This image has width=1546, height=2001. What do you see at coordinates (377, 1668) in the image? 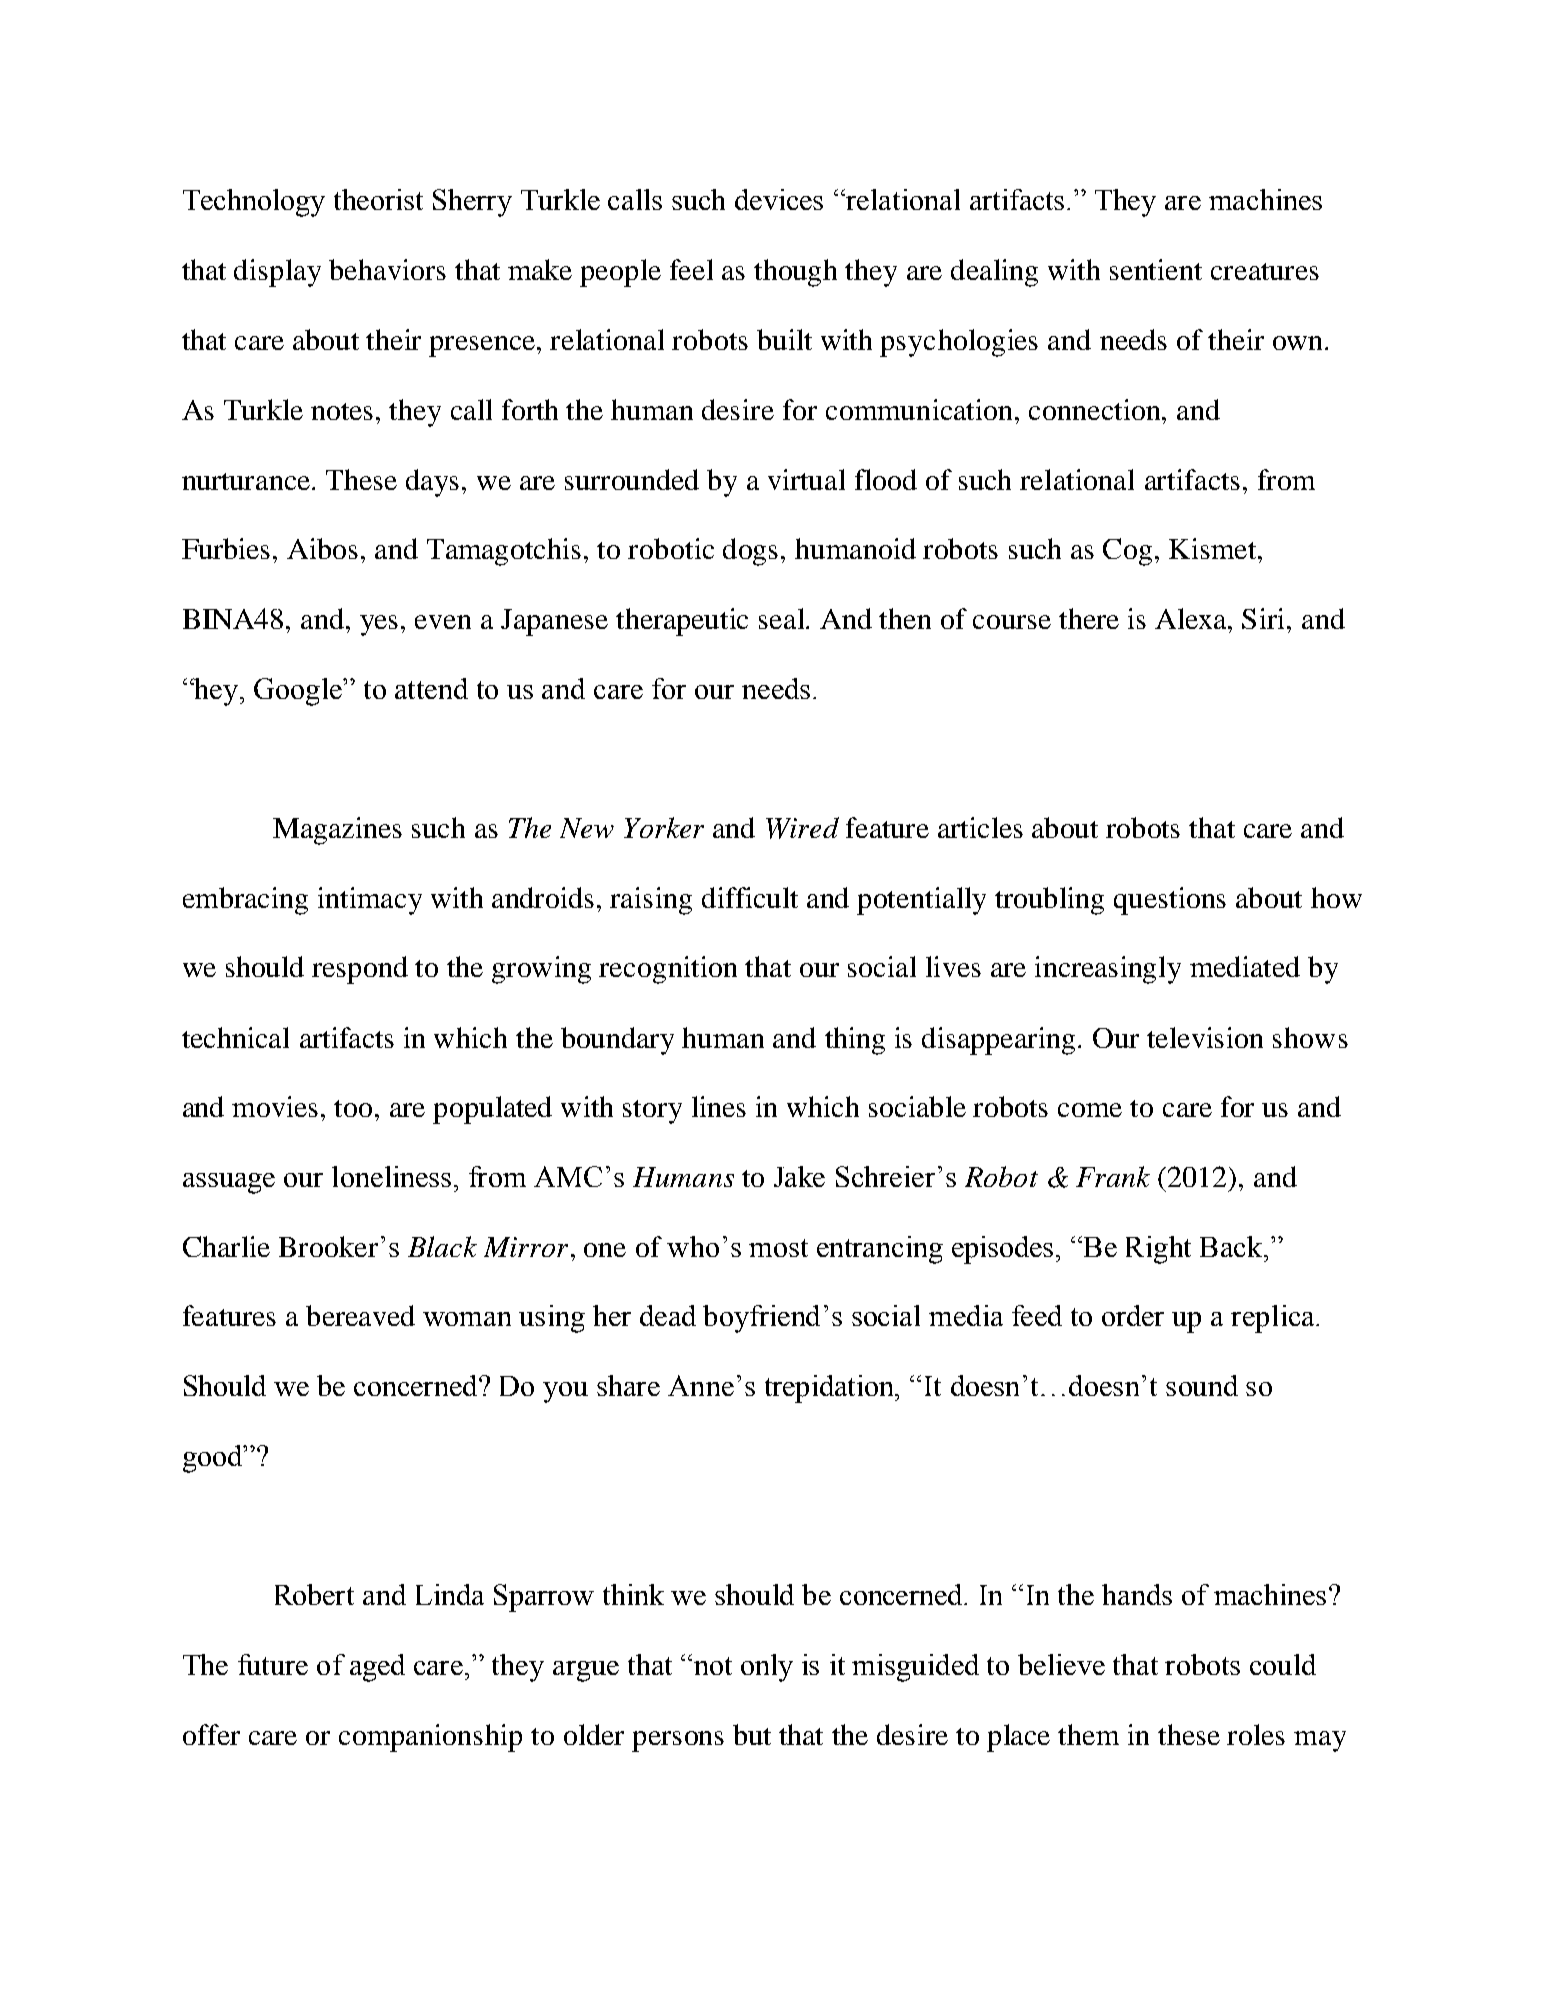
I see `aged` at bounding box center [377, 1668].
